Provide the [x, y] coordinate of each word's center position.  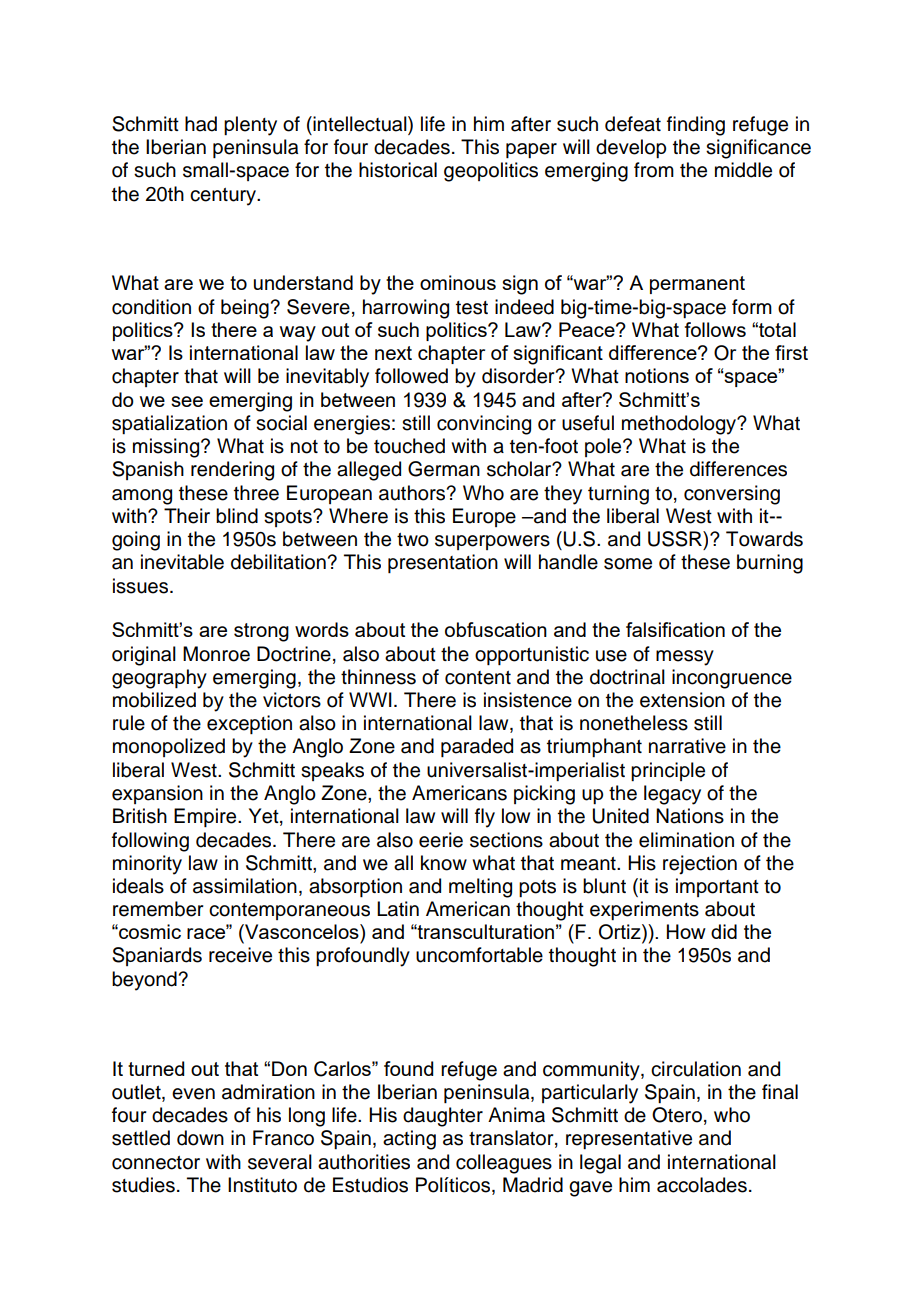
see [187, 401]
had [201, 124]
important [717, 887]
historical [398, 170]
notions [657, 375]
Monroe [216, 654]
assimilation [245, 886]
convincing [484, 425]
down [200, 1138]
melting [480, 888]
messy [685, 658]
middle [743, 170]
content [478, 678]
